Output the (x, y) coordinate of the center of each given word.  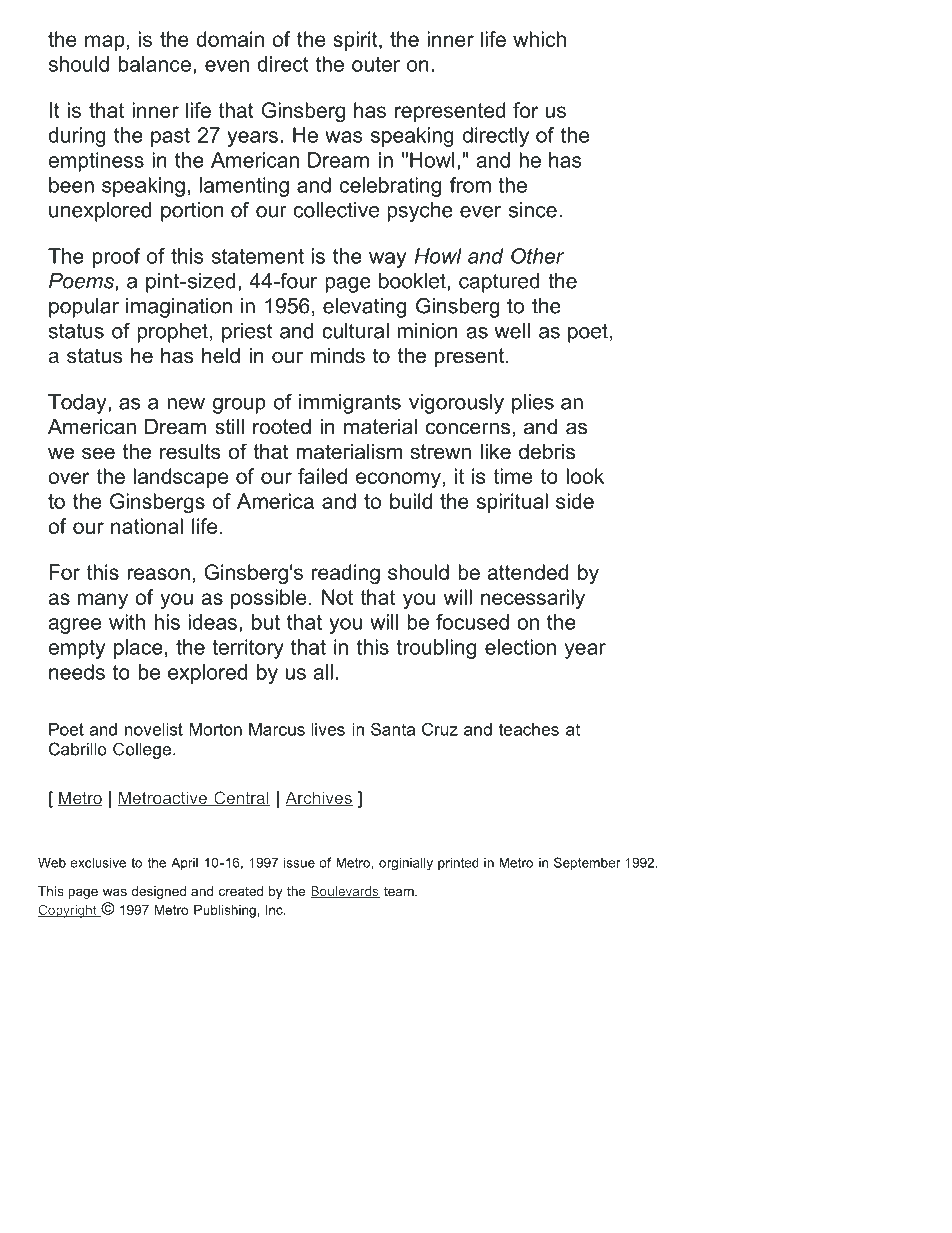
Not (337, 597)
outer (376, 64)
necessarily (533, 599)
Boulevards (345, 892)
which (539, 39)
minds (337, 356)
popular (84, 308)
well (512, 331)
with (127, 622)
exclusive (98, 862)
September (587, 863)
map (105, 43)
